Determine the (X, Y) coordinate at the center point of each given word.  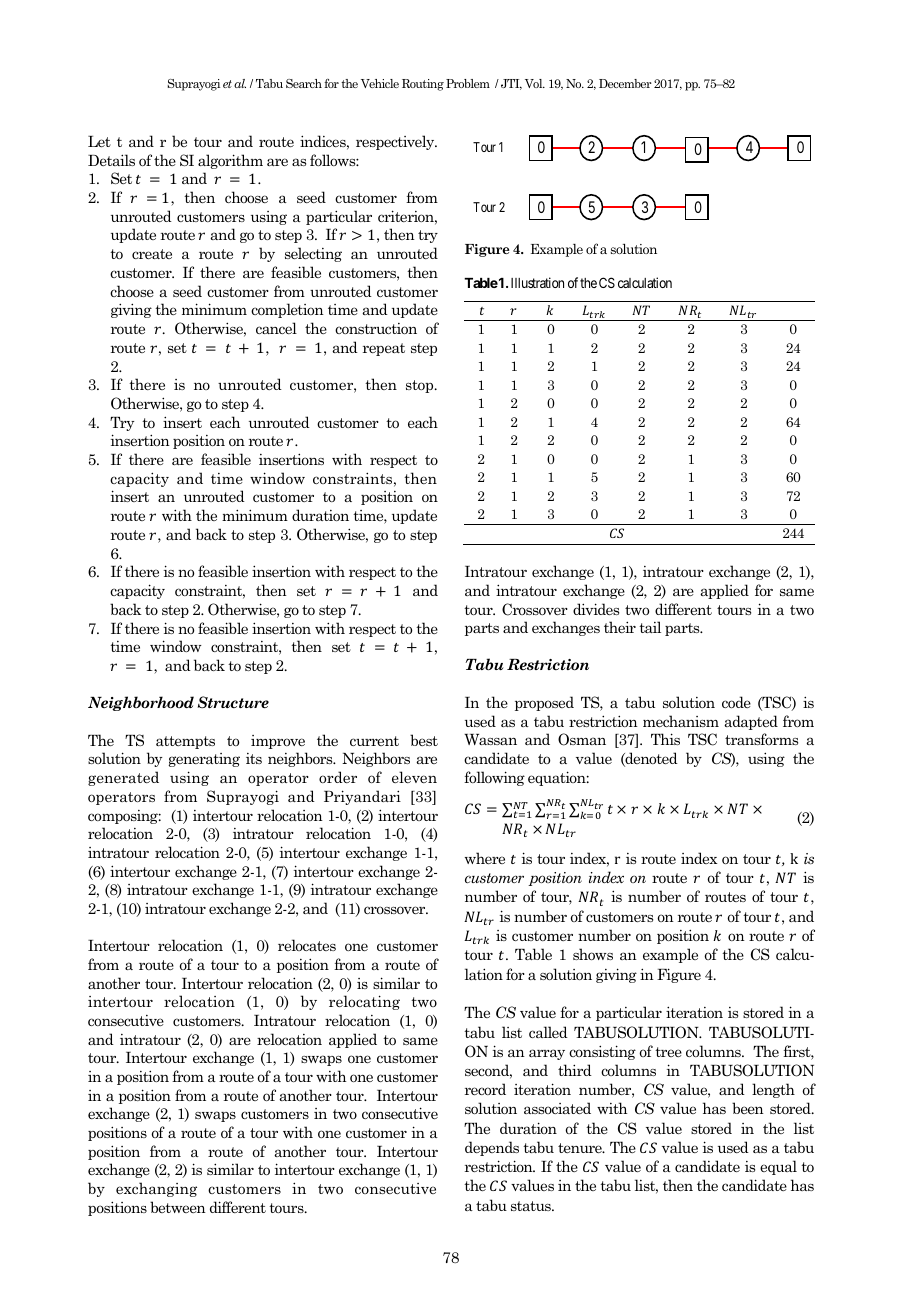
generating (204, 760)
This (665, 739)
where (485, 858)
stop (421, 386)
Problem (468, 83)
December (625, 83)
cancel (276, 328)
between (178, 1207)
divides (596, 609)
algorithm (230, 161)
